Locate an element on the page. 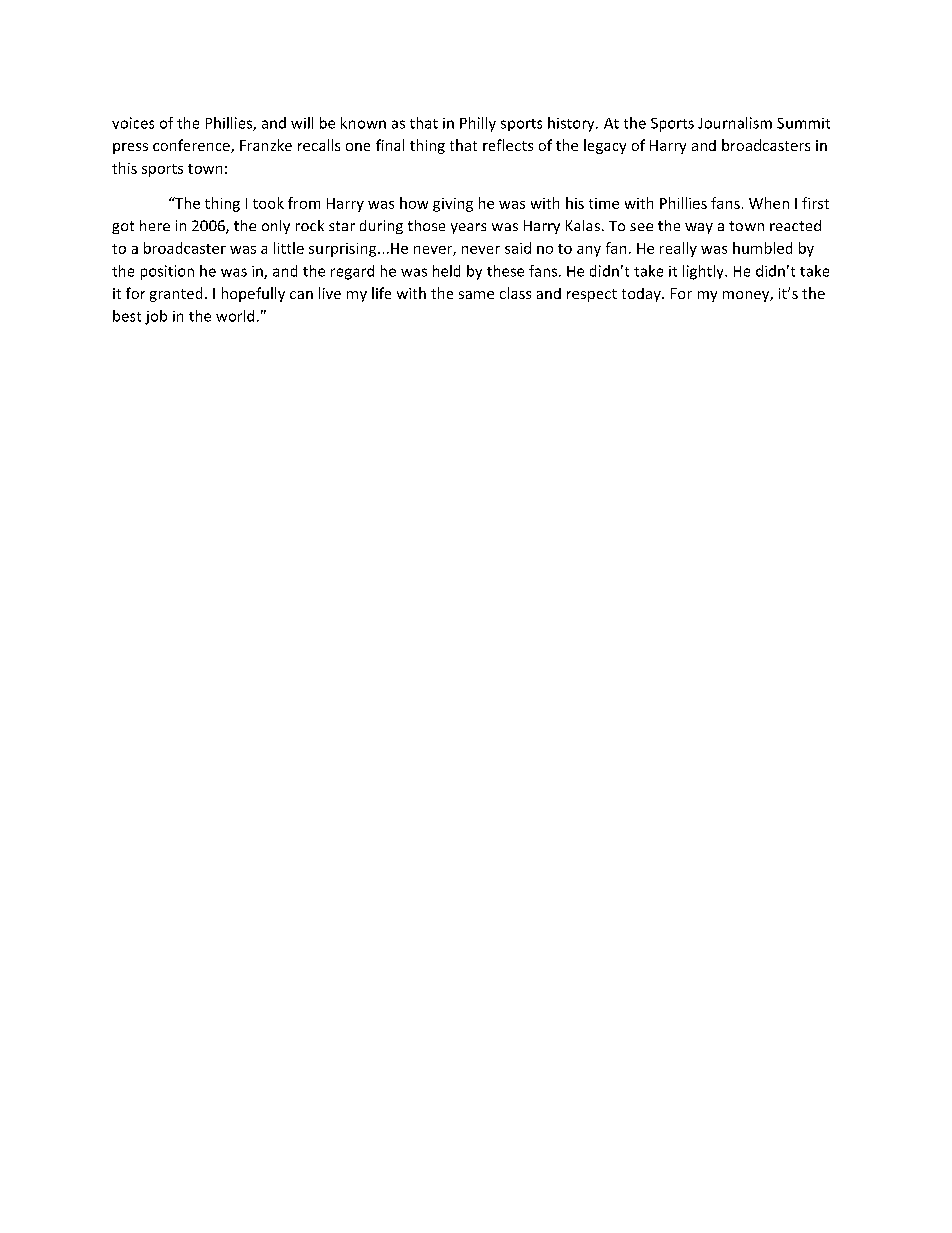 Image resolution: width=952 pixels, height=1233 pixels. Philly is located at coordinates (478, 124).
